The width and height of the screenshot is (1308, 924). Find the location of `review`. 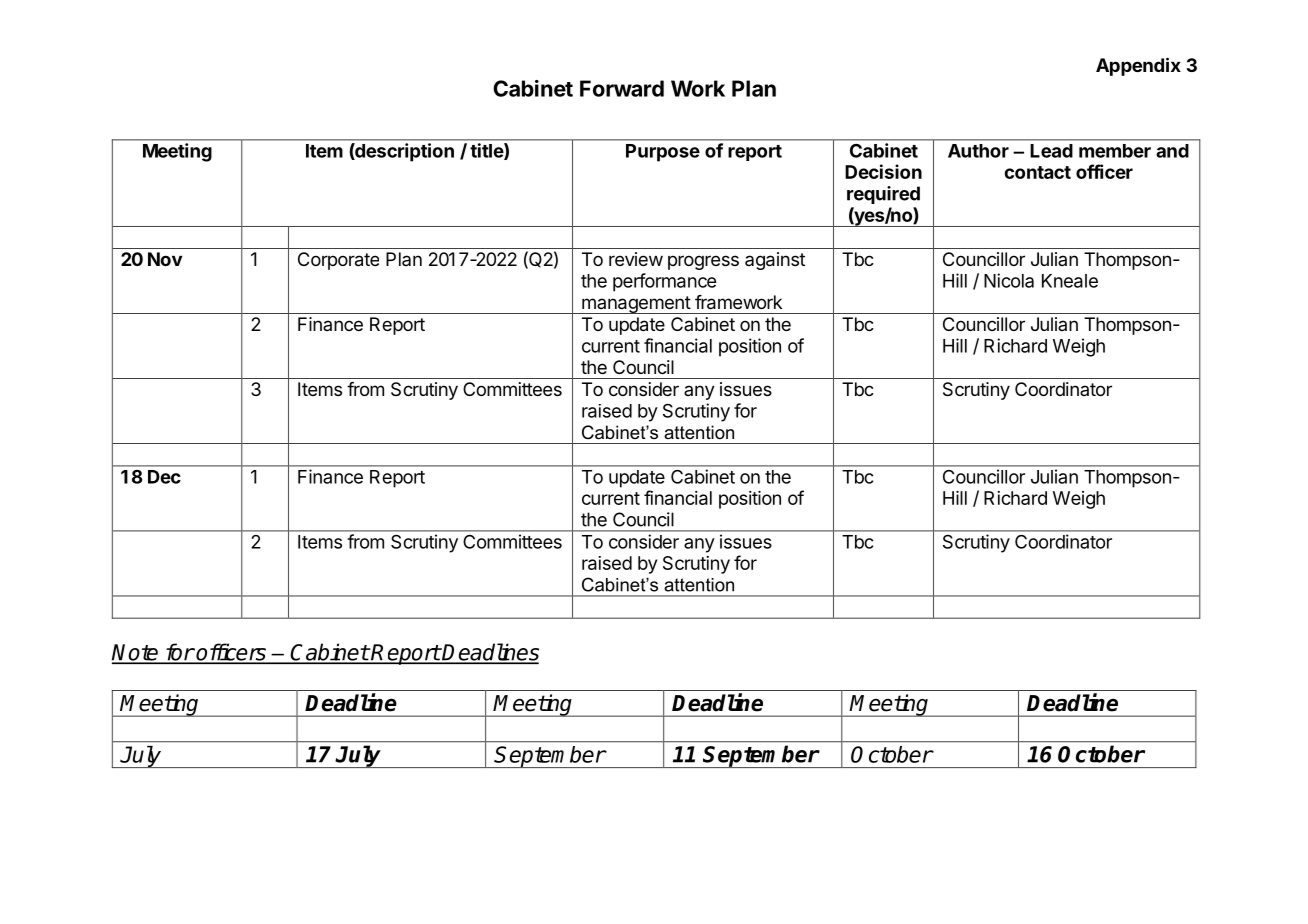

review is located at coordinates (636, 259).
